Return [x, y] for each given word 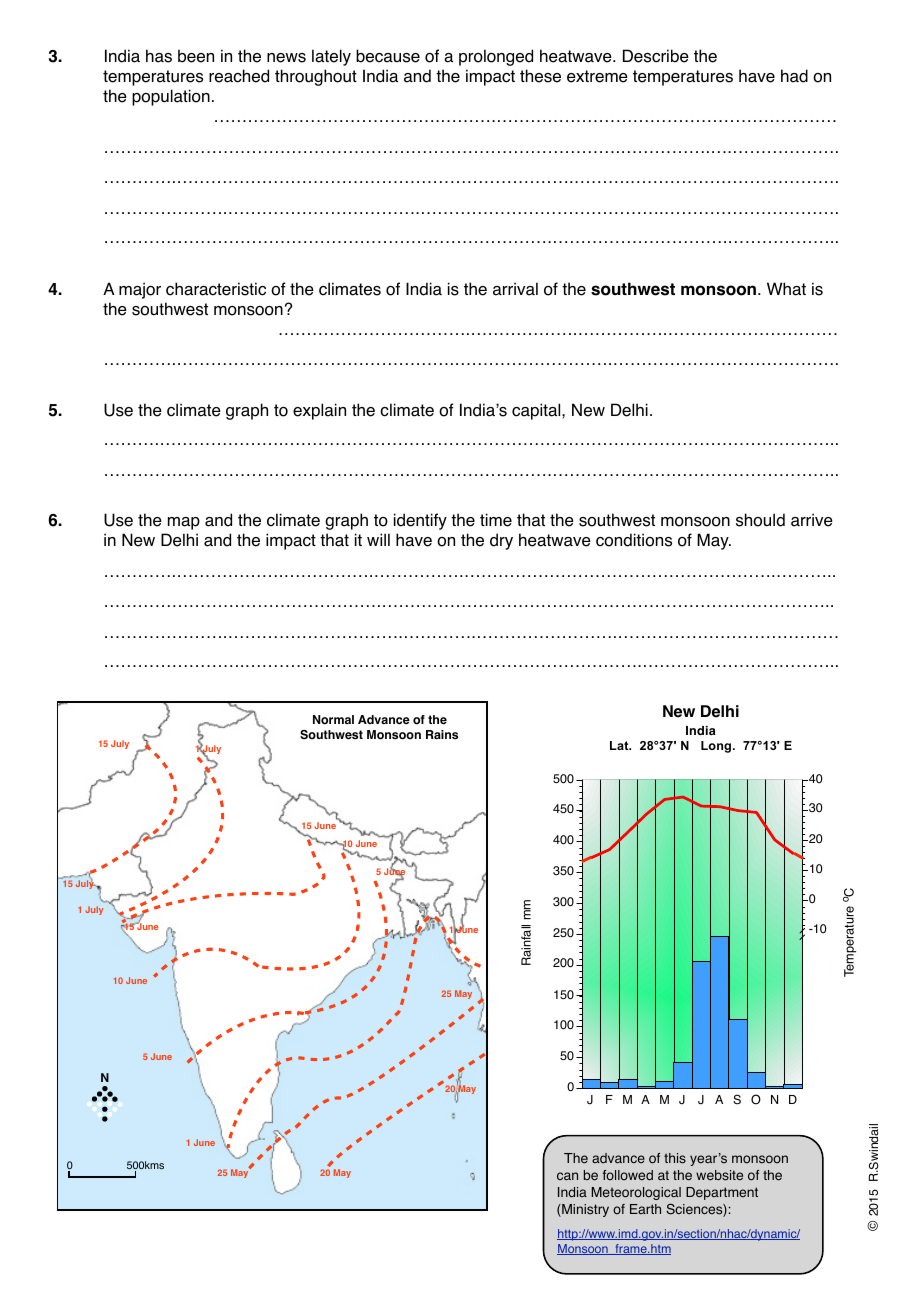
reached [239, 76]
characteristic [216, 289]
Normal [333, 720]
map [184, 523]
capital [537, 411]
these [540, 76]
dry [501, 541]
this [675, 1158]
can [567, 1176]
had [794, 76]
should [760, 520]
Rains [442, 735]
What [786, 289]
